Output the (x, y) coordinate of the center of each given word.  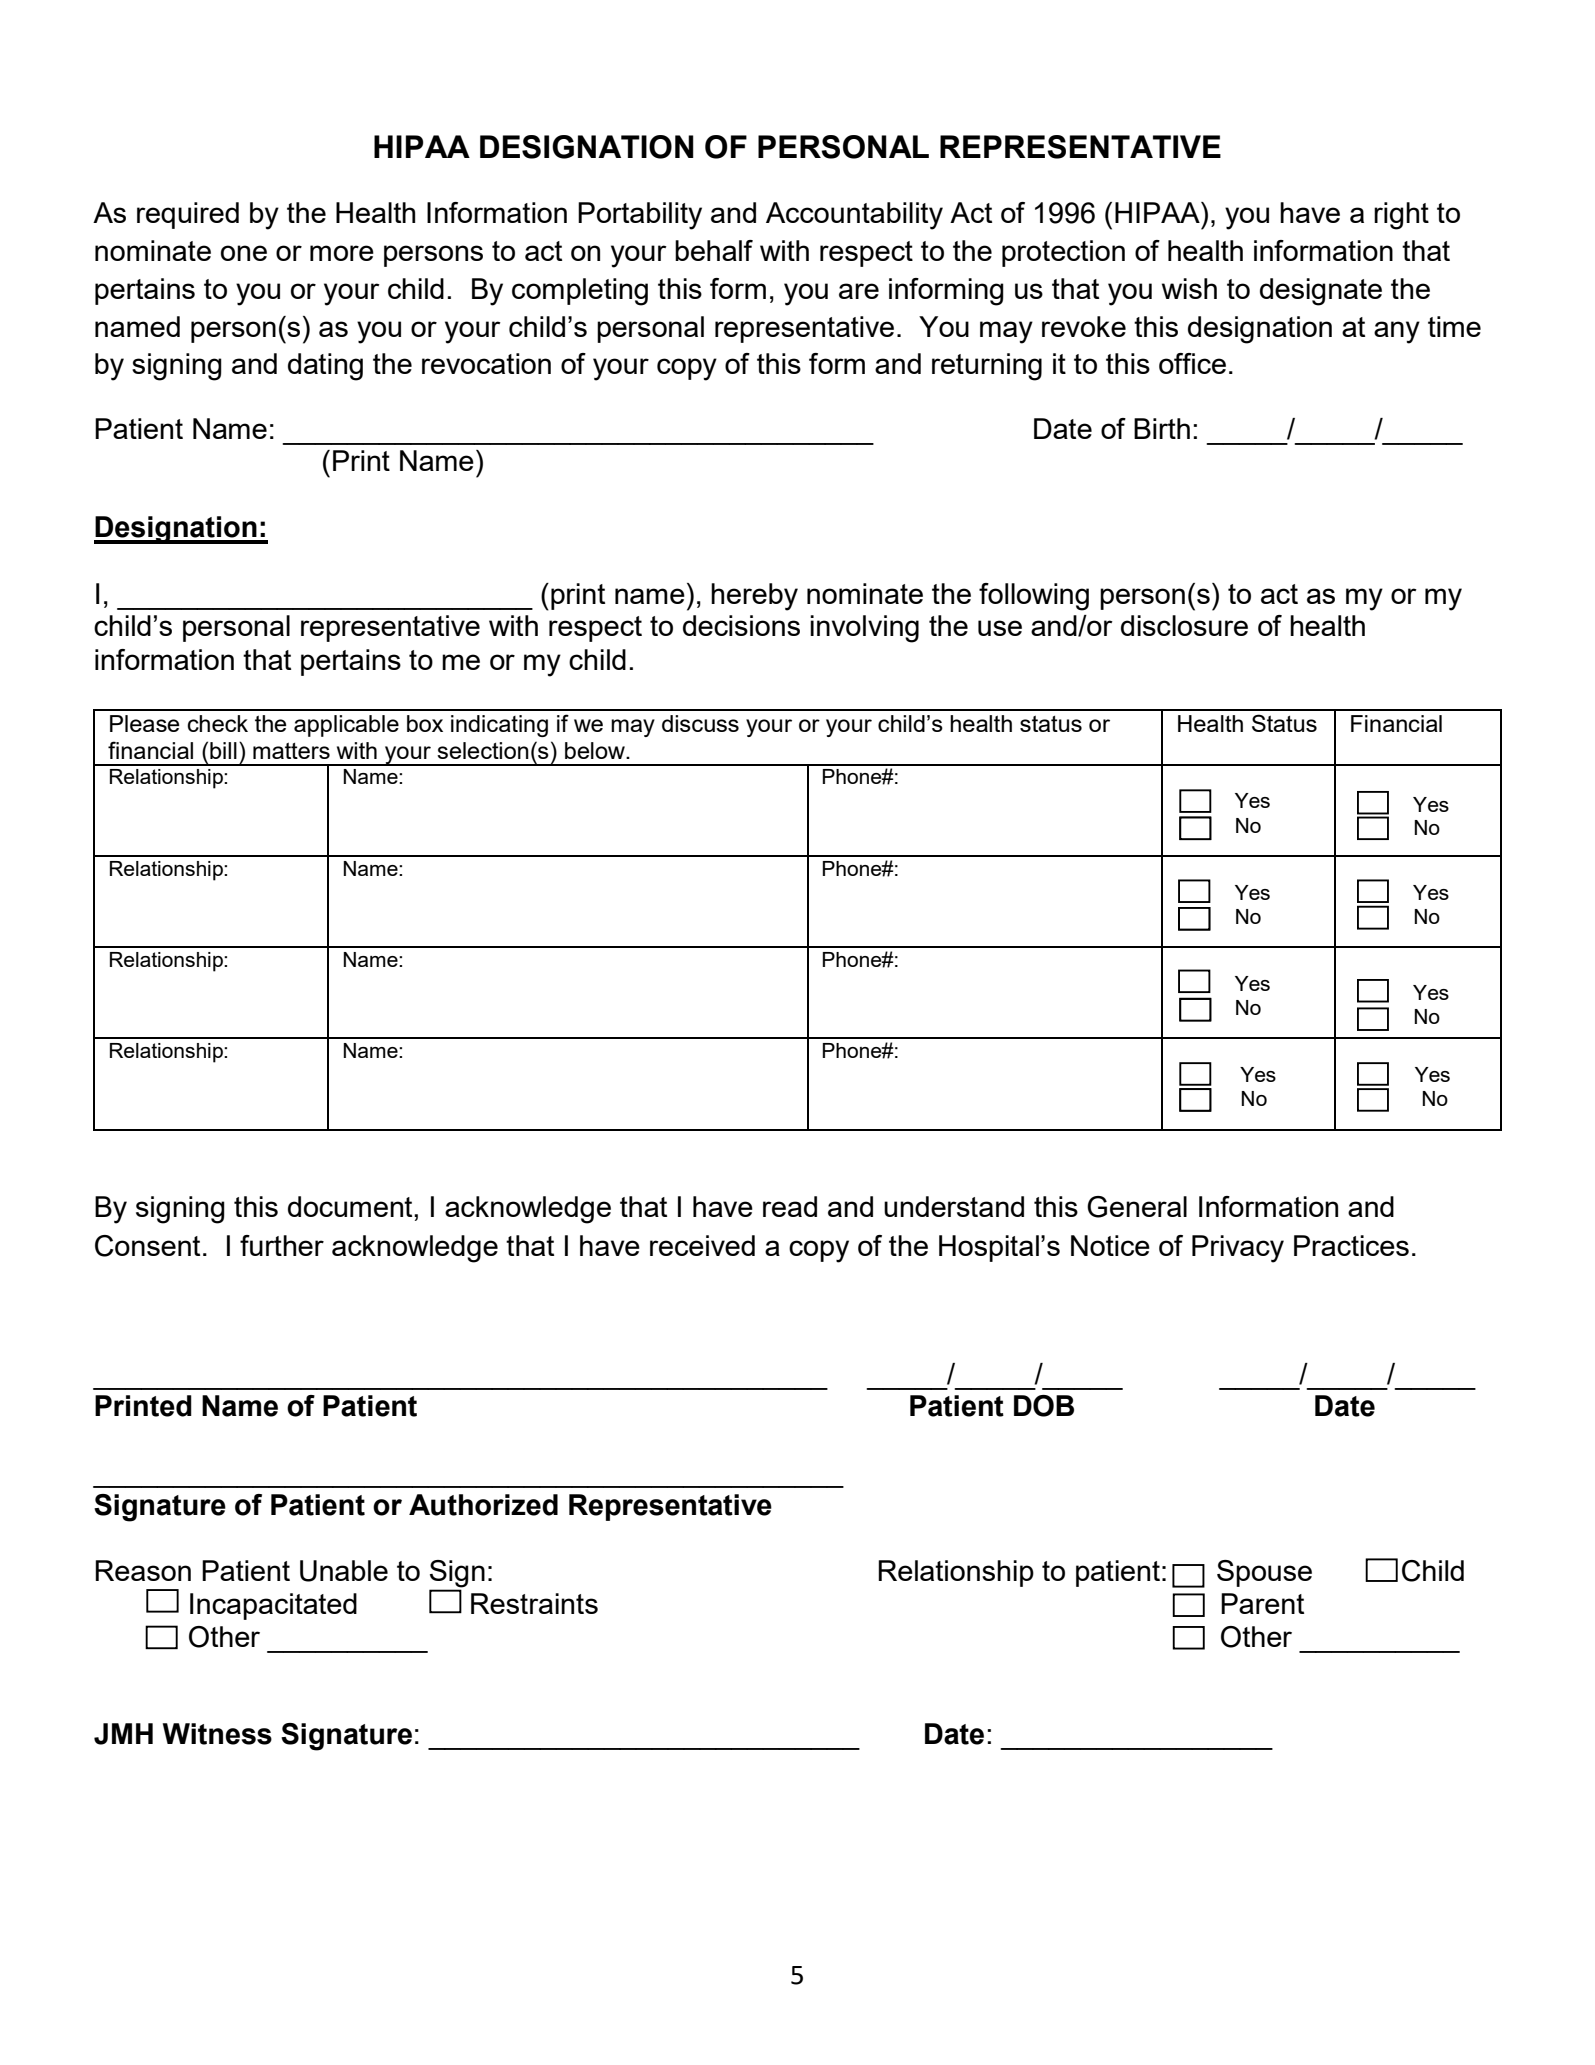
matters (291, 750)
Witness (217, 1734)
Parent (1262, 1603)
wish (1189, 288)
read (790, 1206)
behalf (714, 250)
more (342, 253)
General (1137, 1207)
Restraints (534, 1603)
